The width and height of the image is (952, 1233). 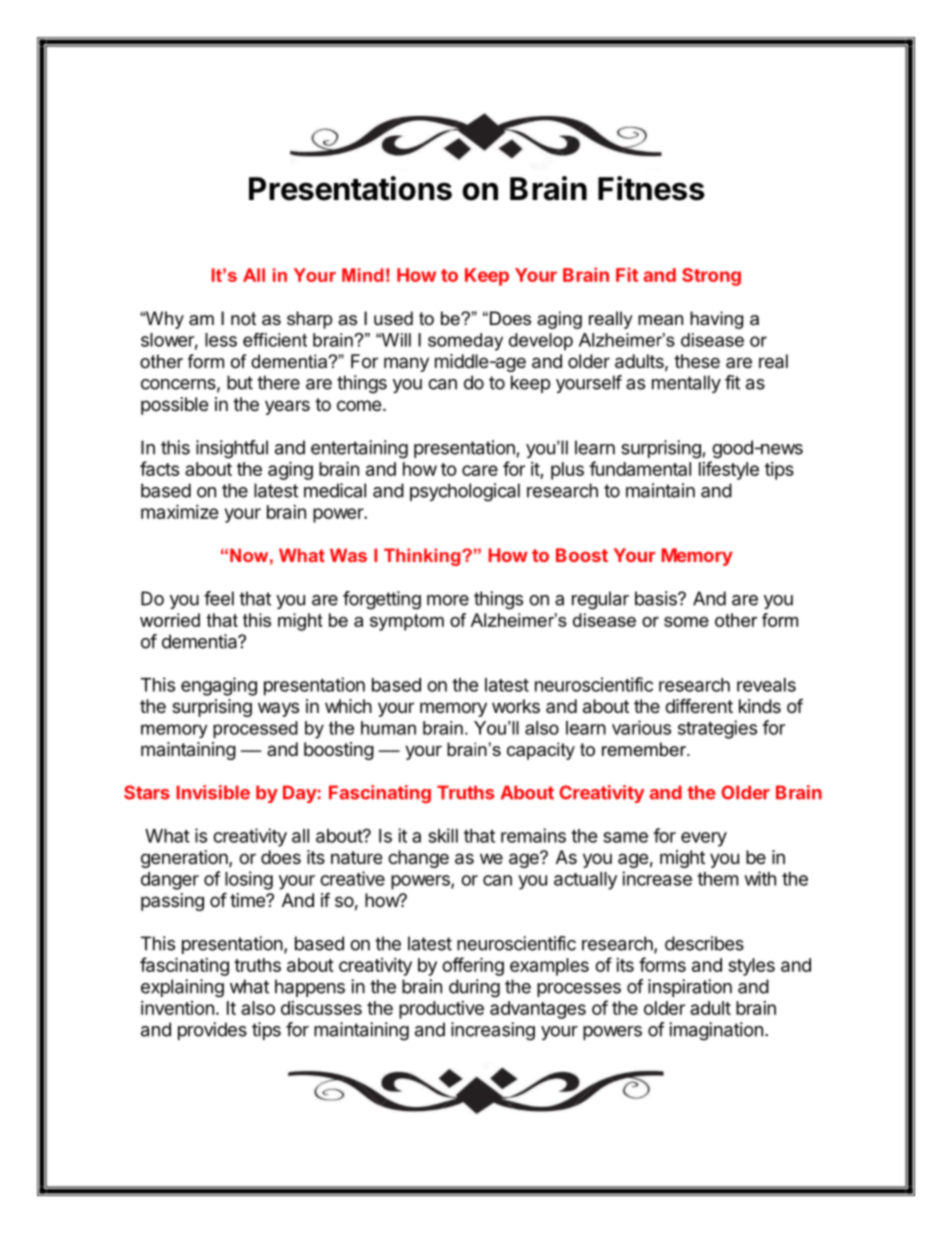 What do you see at coordinates (388, 728) in the image?
I see `human` at bounding box center [388, 728].
